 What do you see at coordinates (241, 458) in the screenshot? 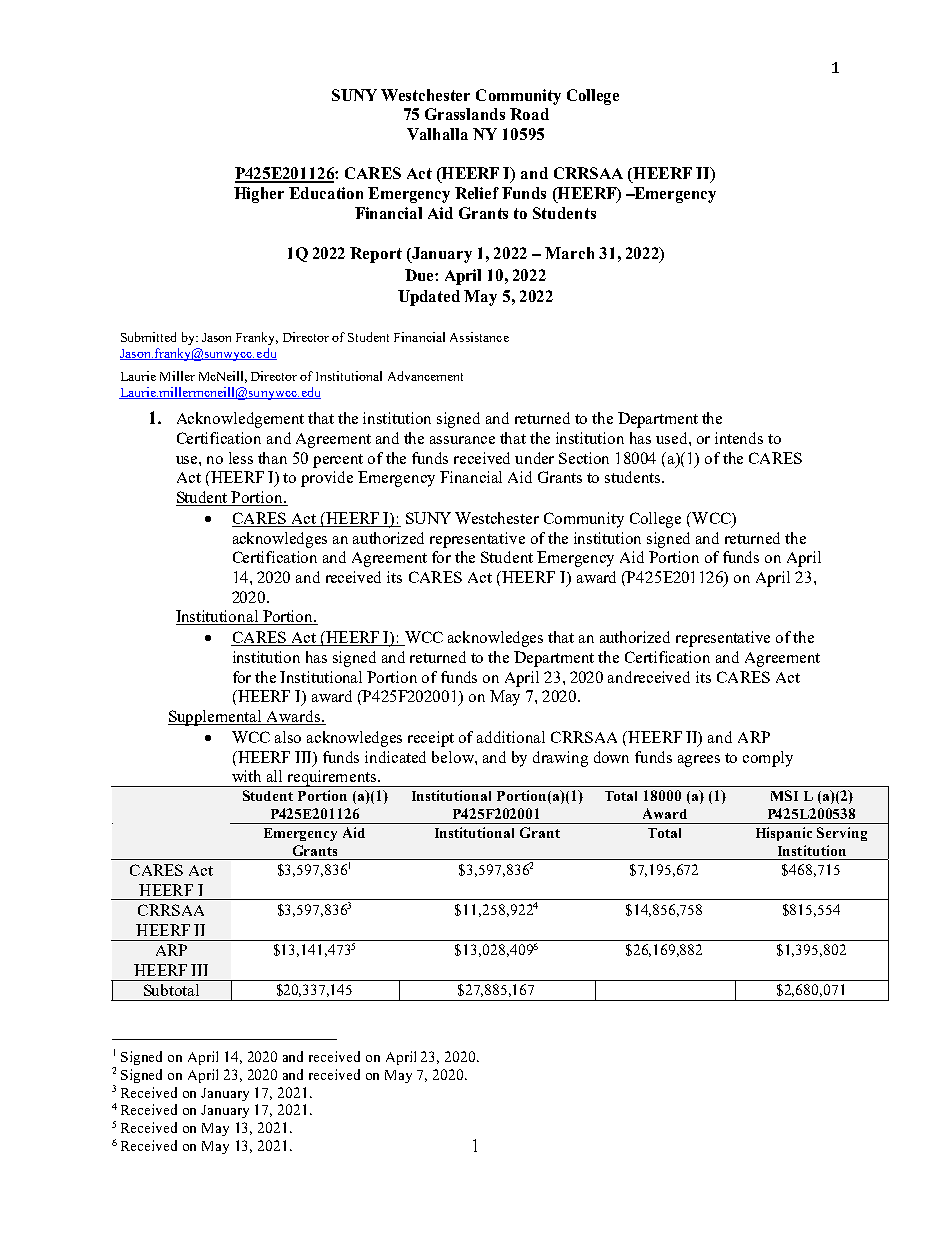
I see `less` at bounding box center [241, 458].
